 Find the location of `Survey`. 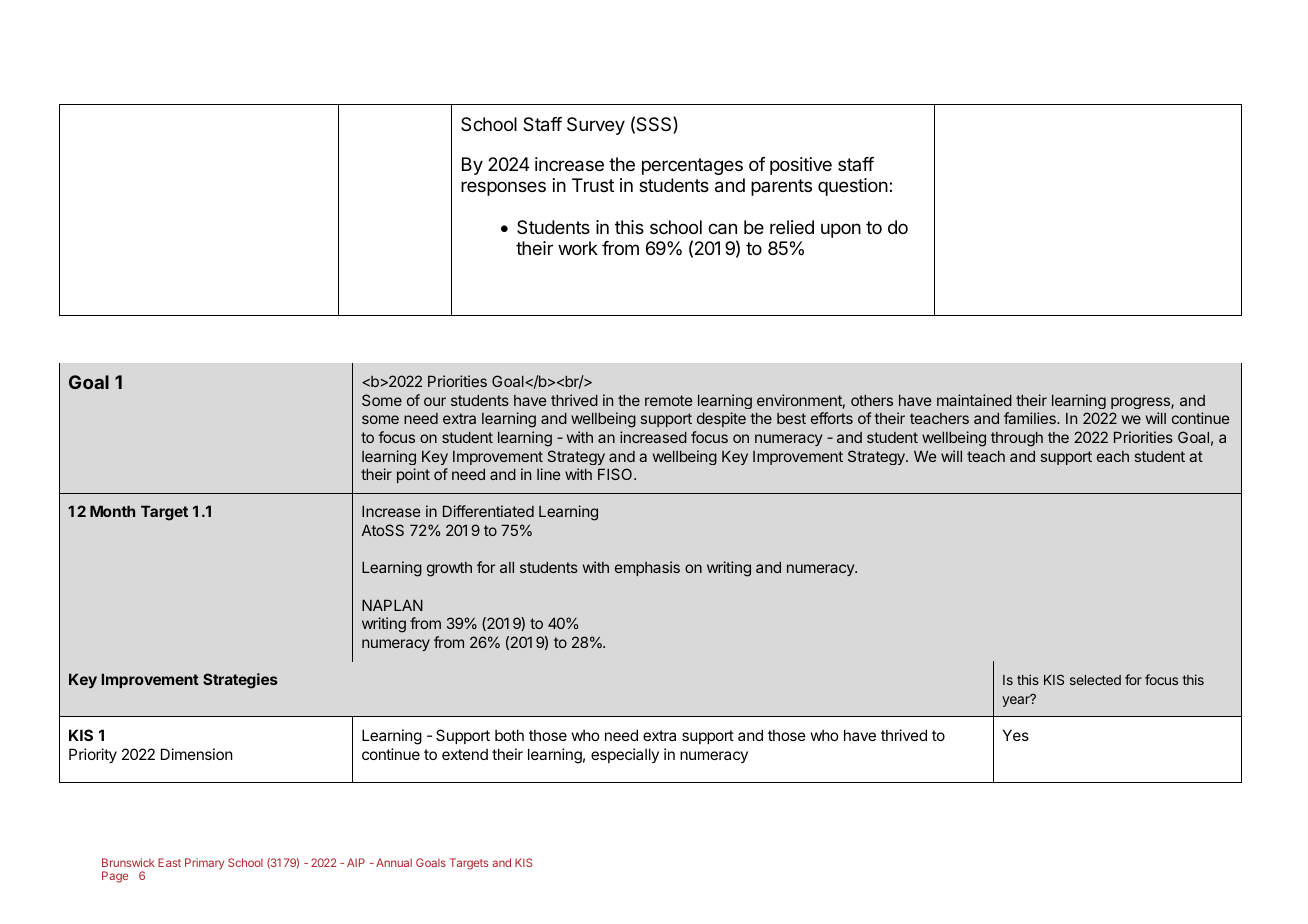

Survey is located at coordinates (596, 126).
